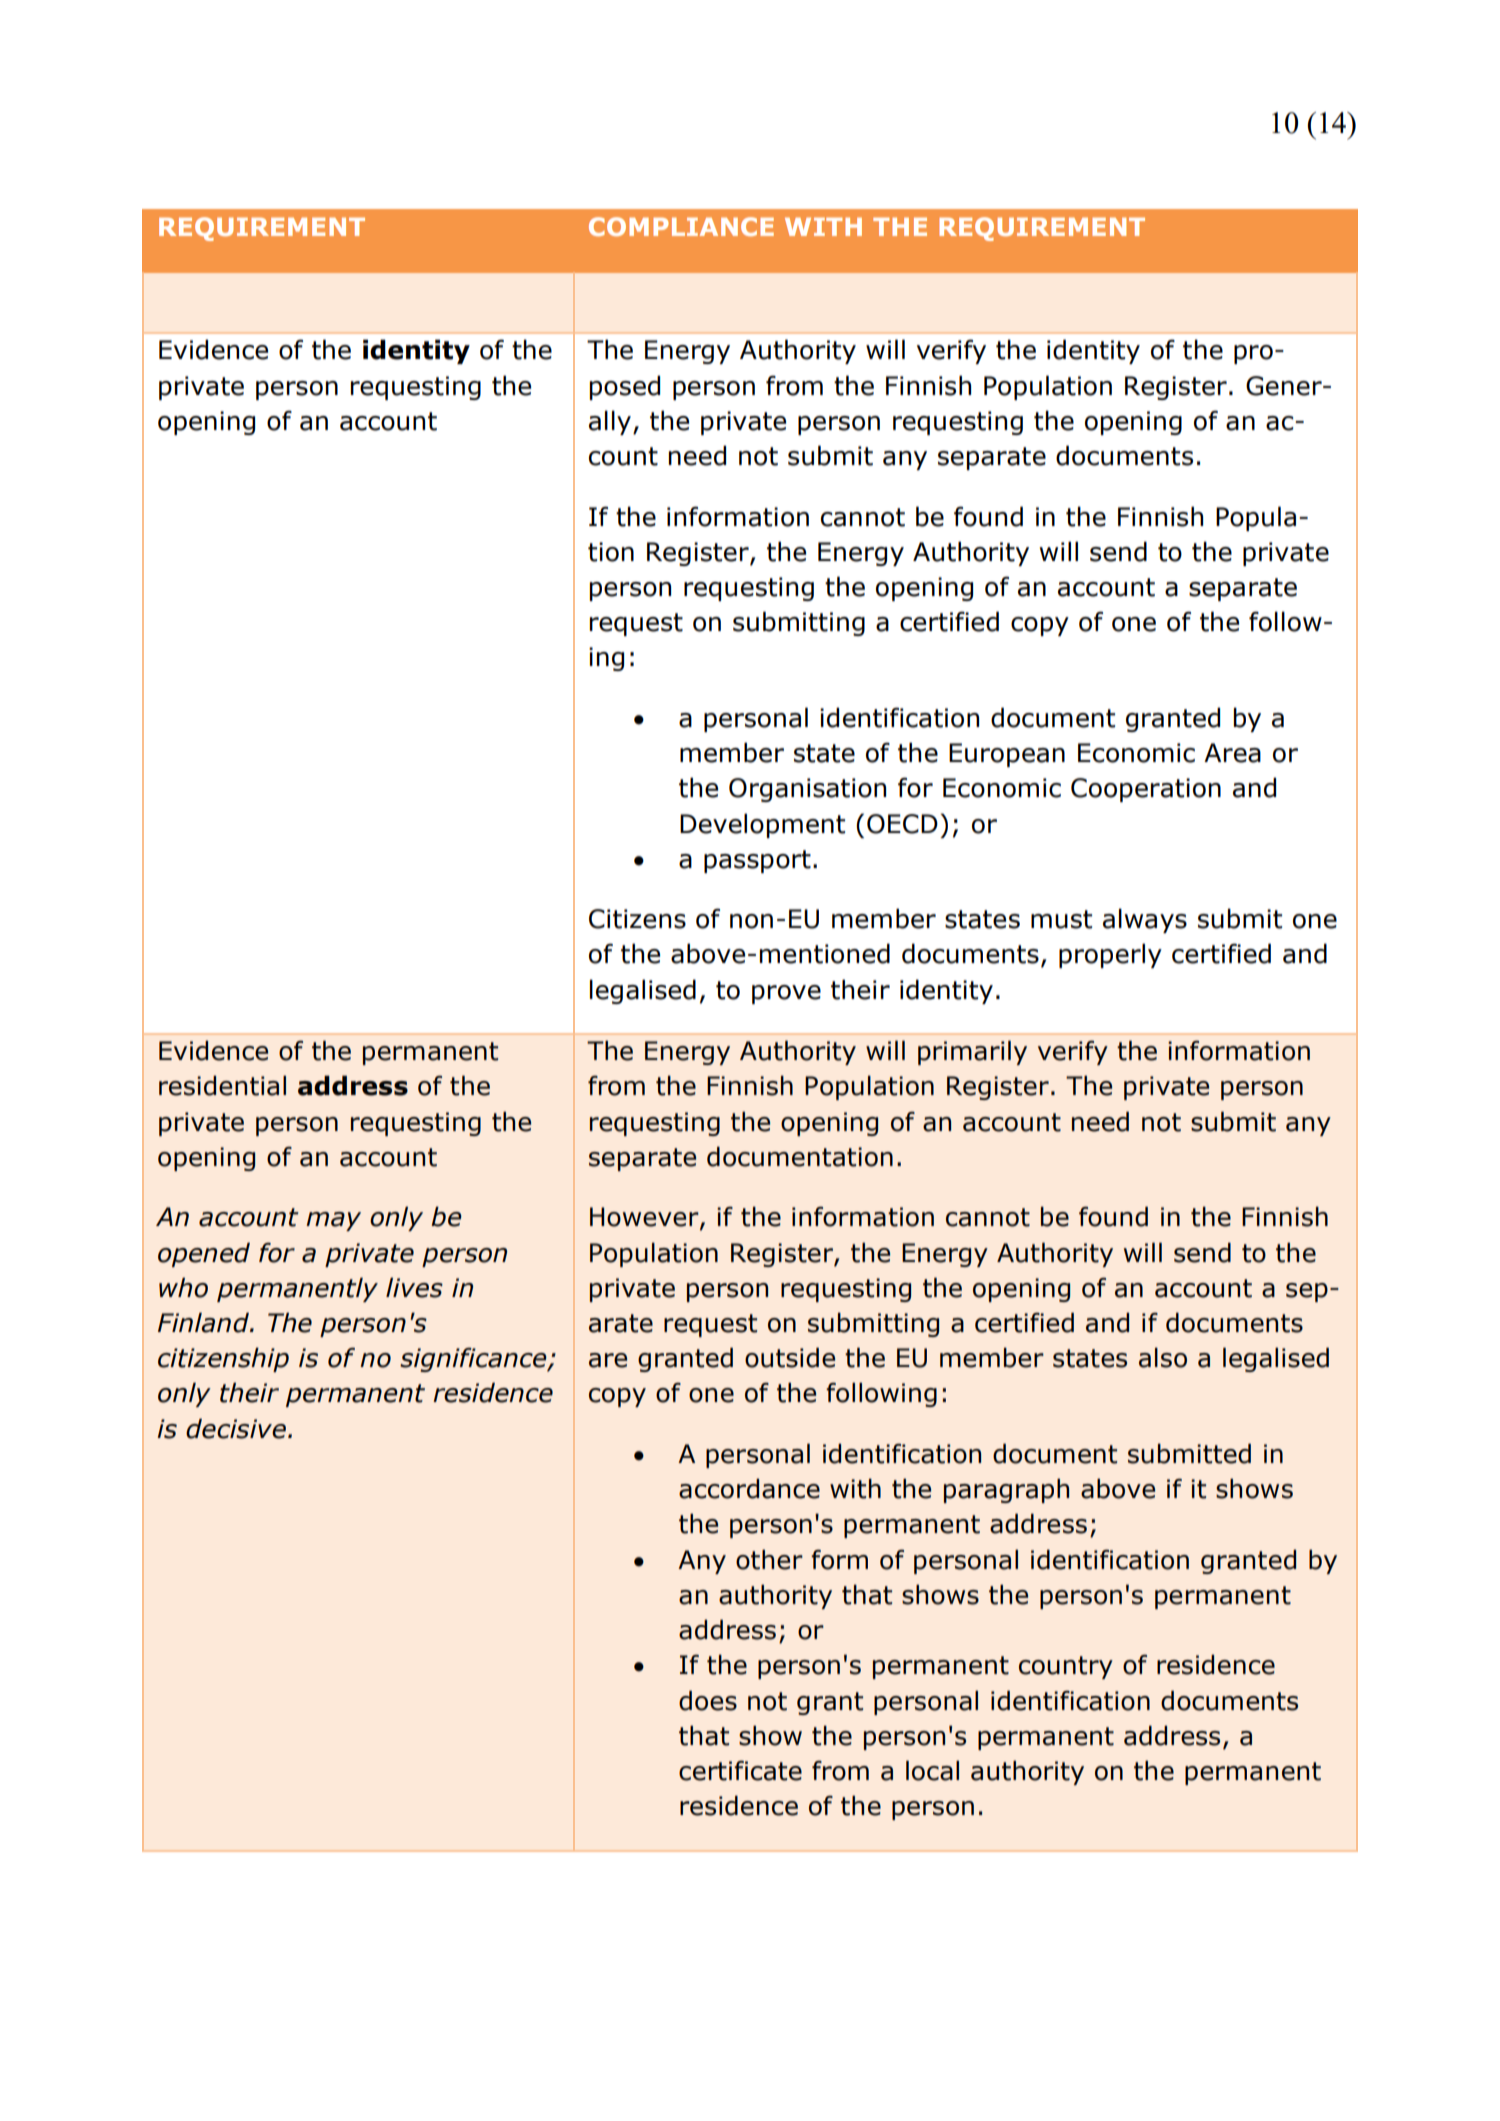 This screenshot has width=1500, height=2121. Describe the element at coordinates (708, 1700) in the screenshot. I see `does` at that location.
